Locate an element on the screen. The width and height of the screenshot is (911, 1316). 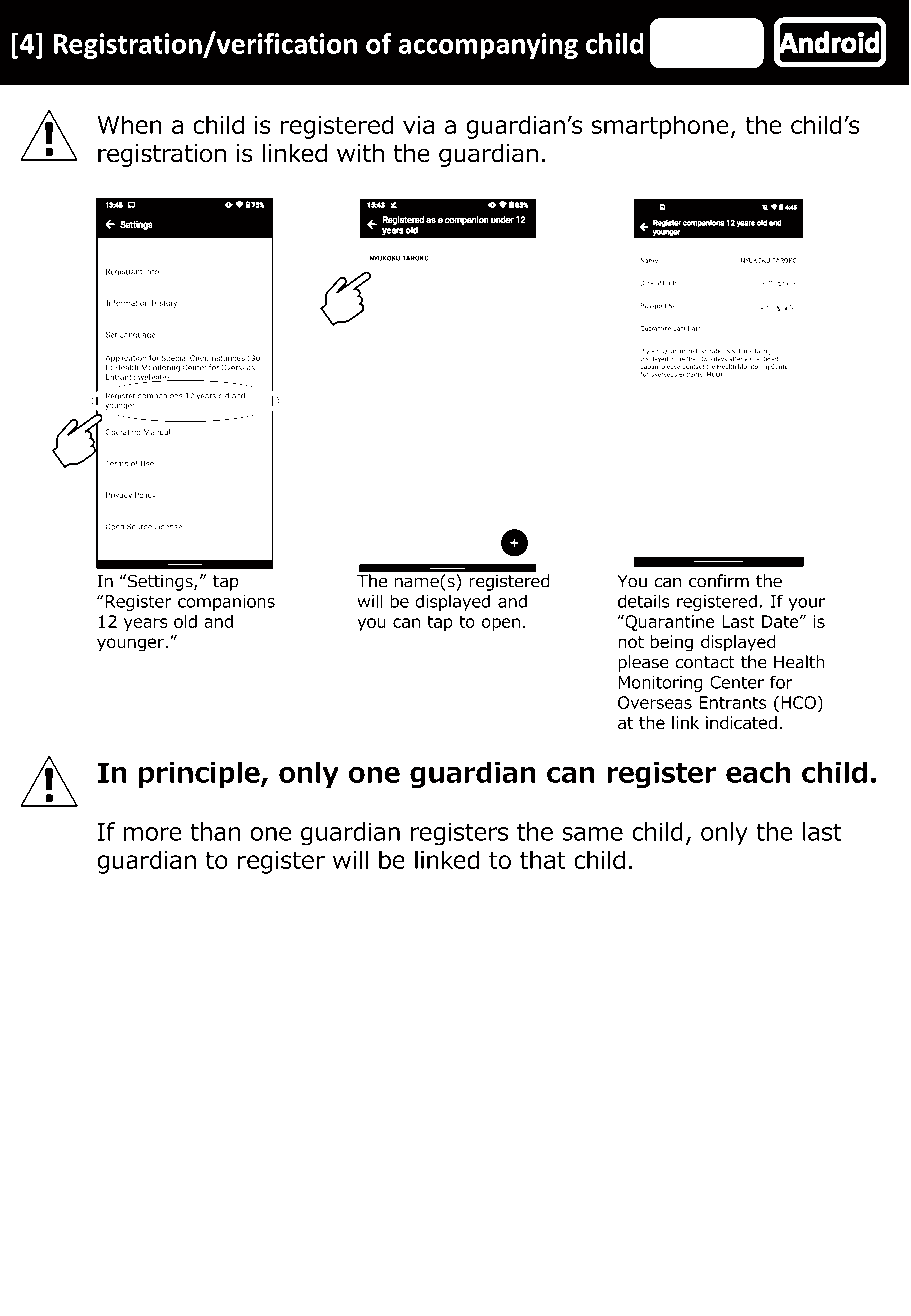
old is located at coordinates (185, 621).
